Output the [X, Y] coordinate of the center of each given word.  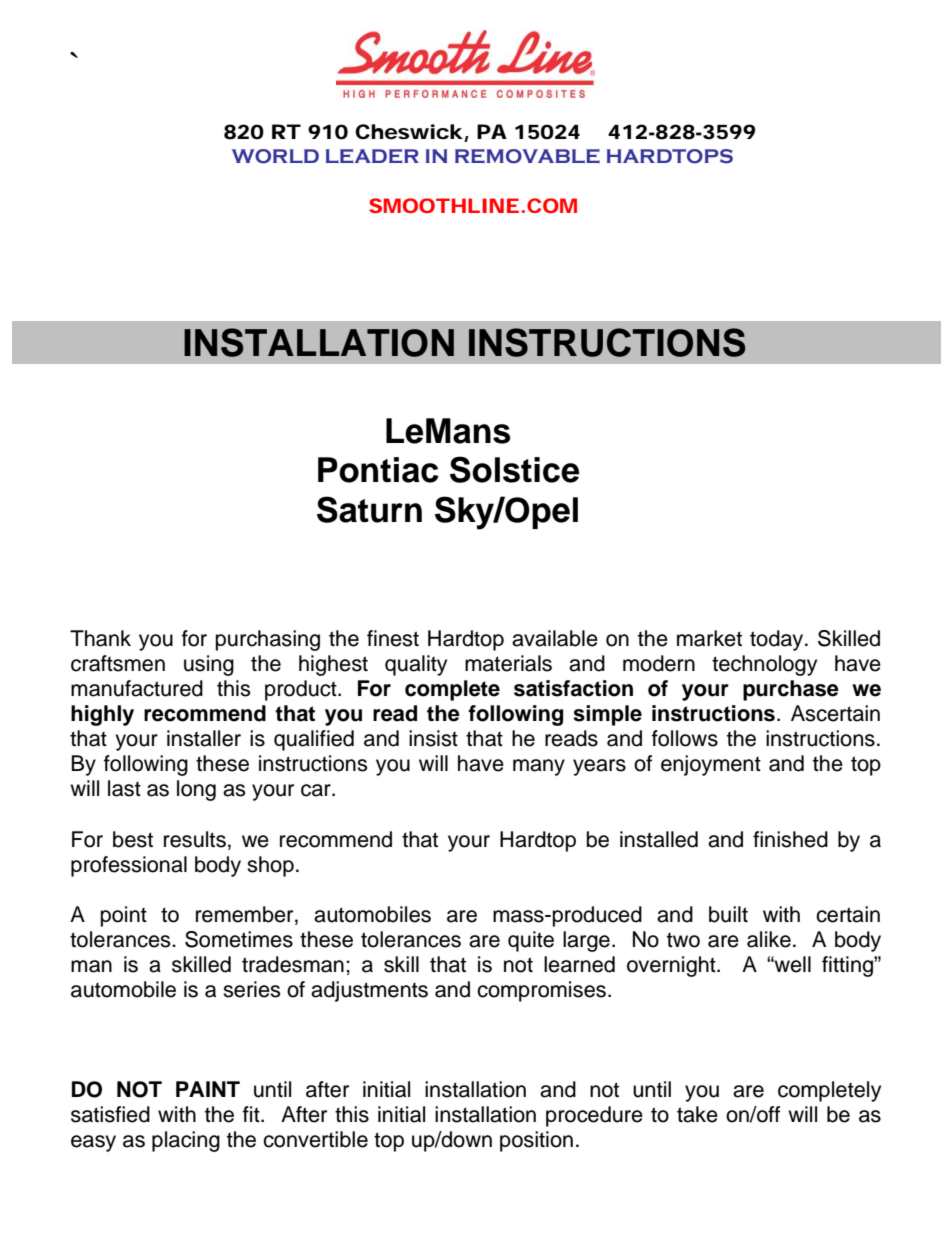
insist [433, 738]
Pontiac [378, 470]
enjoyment [711, 765]
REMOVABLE [527, 156]
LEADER [372, 156]
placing [186, 1141]
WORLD [275, 156]
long [196, 790]
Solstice [514, 469]
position [536, 1141]
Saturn [369, 509]
